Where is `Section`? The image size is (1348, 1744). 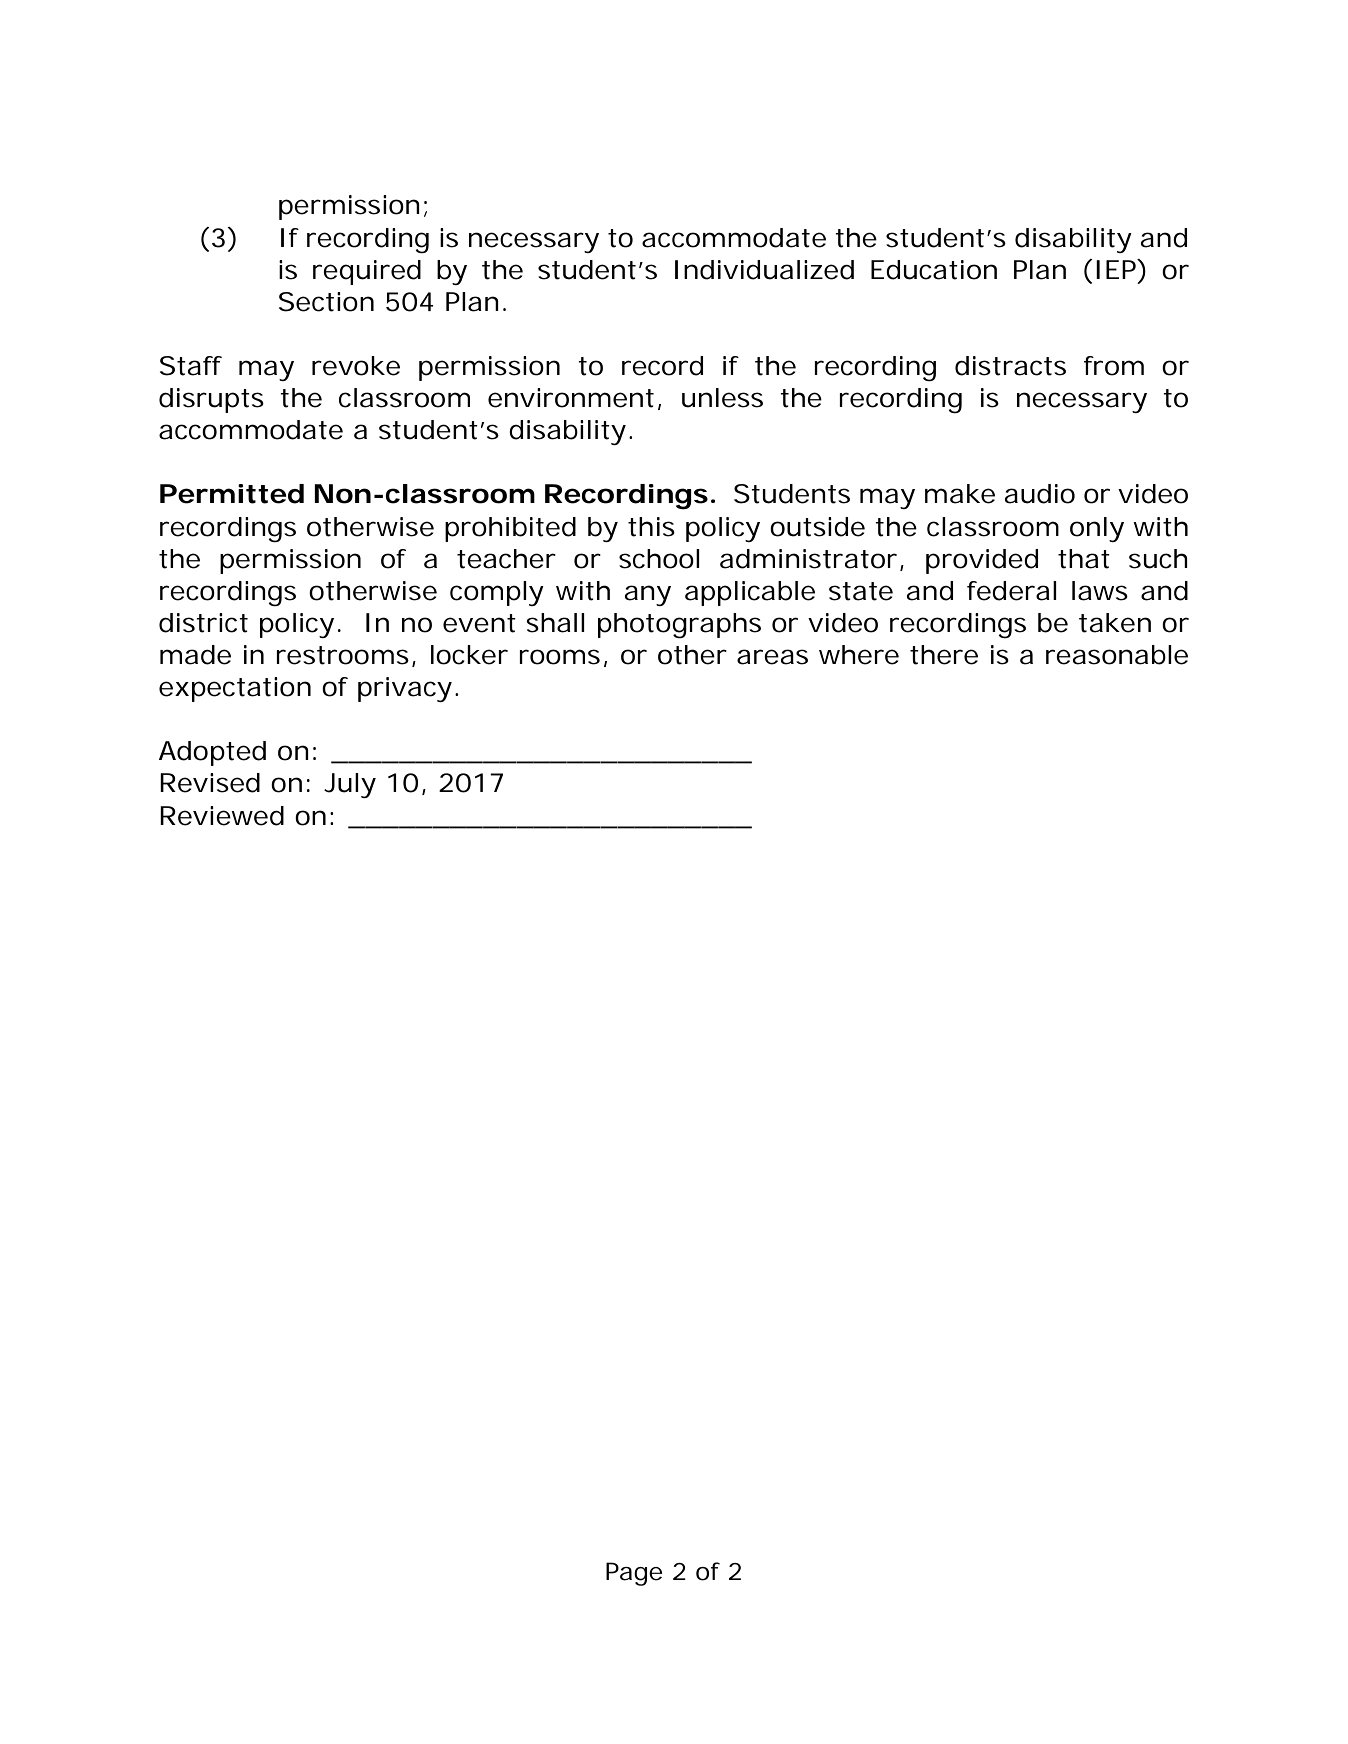 Section is located at coordinates (326, 302).
